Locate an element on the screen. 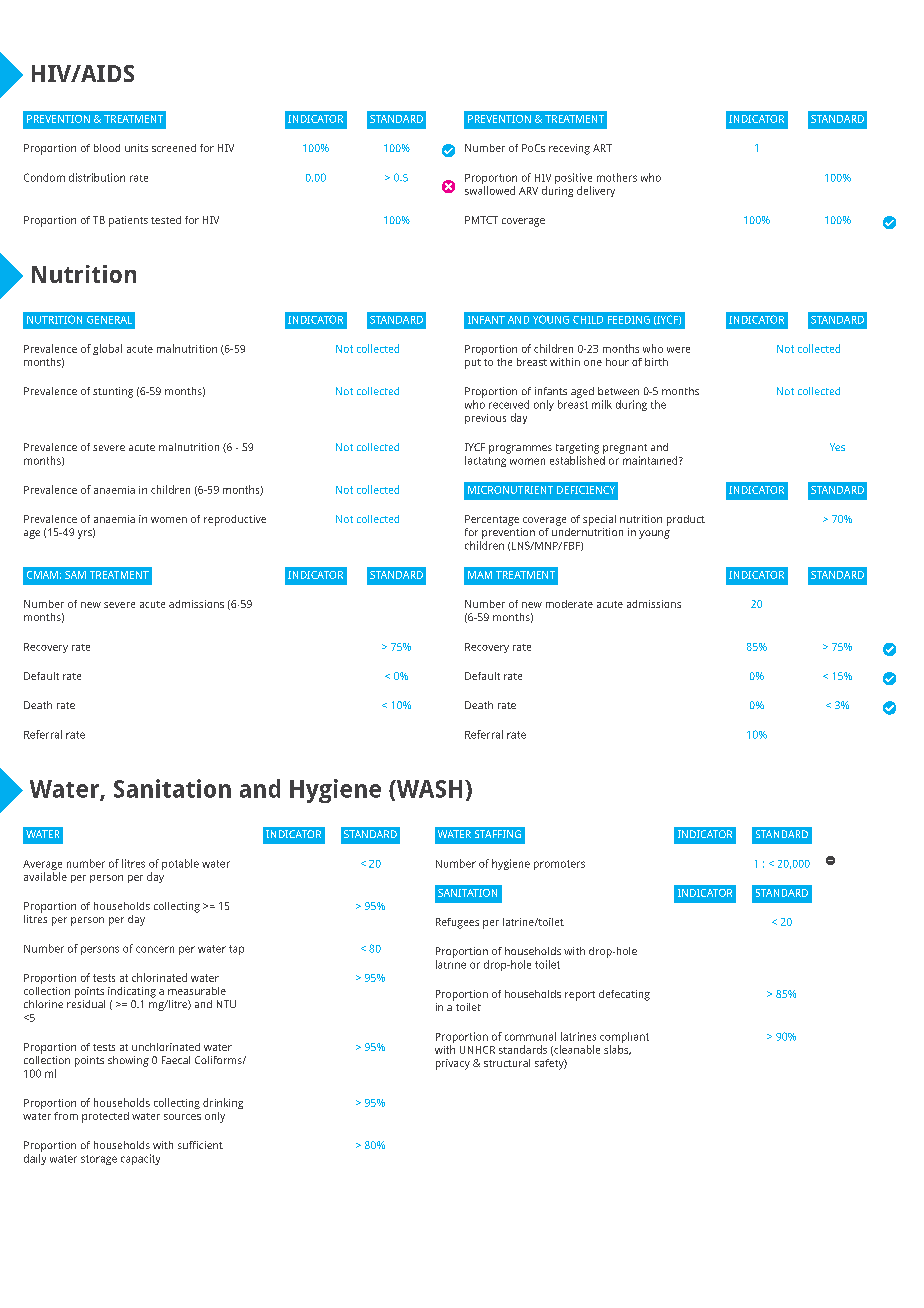  mothers is located at coordinates (617, 177).
